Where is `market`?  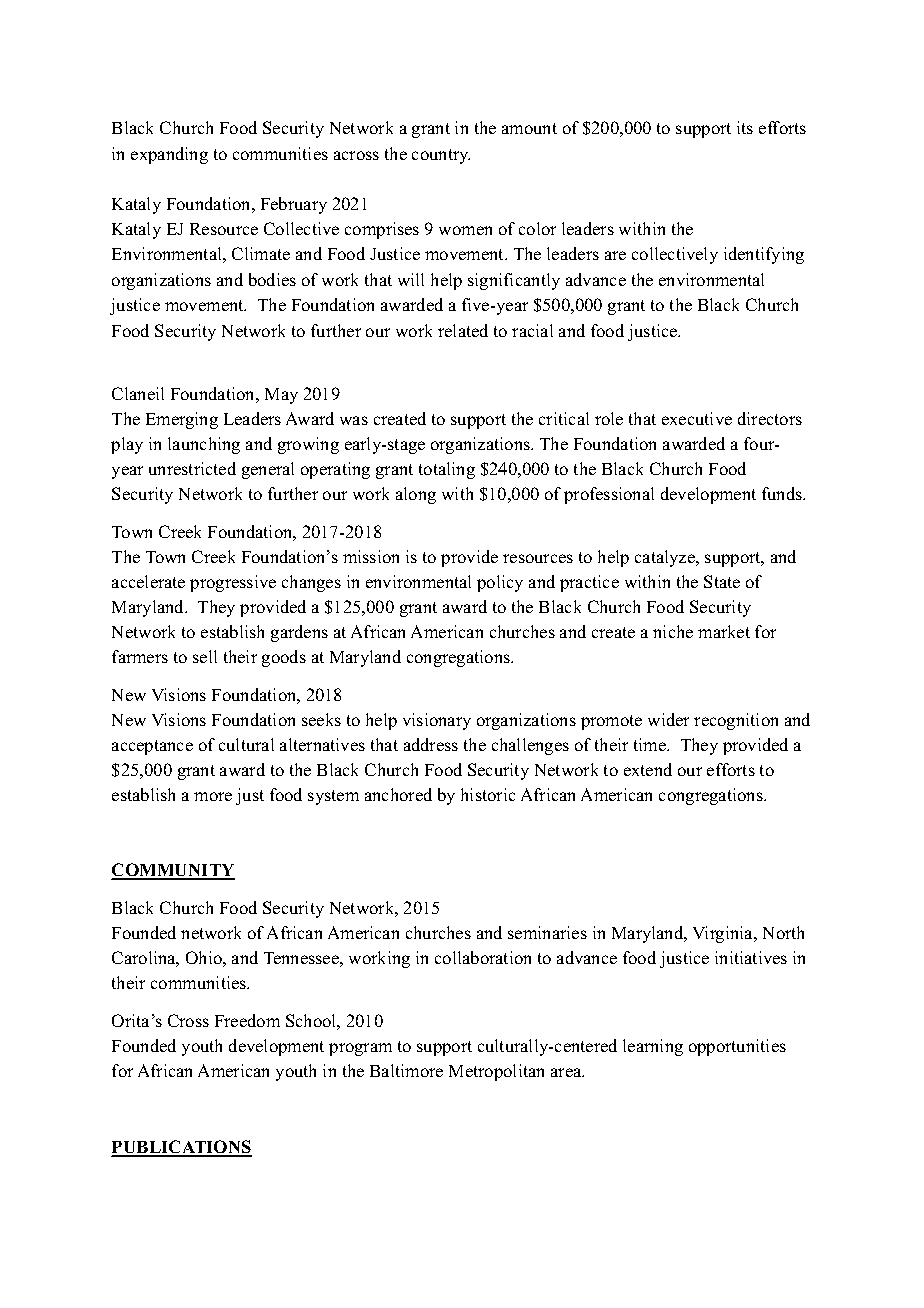 market is located at coordinates (724, 631).
